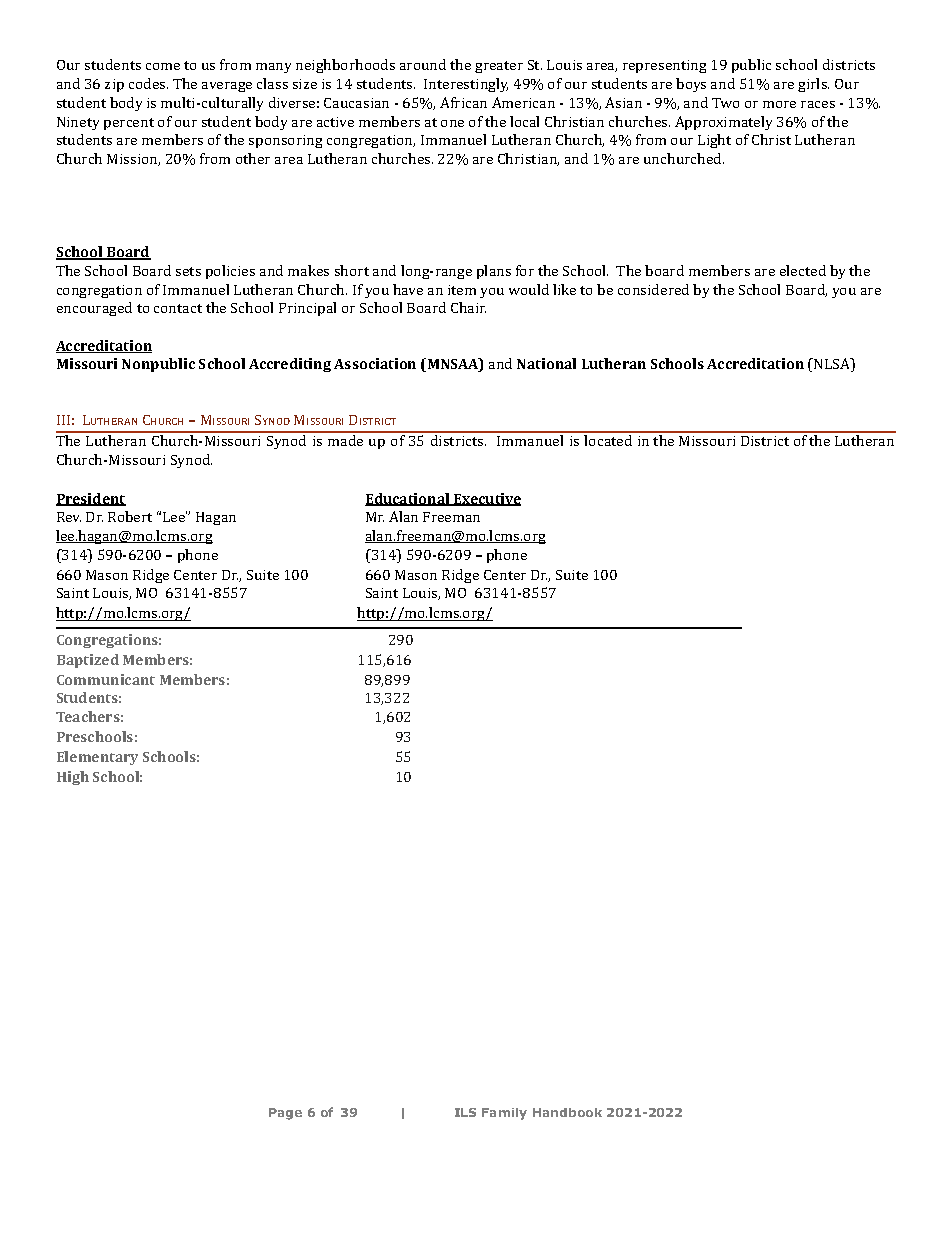  What do you see at coordinates (463, 102) in the image?
I see `African` at bounding box center [463, 102].
